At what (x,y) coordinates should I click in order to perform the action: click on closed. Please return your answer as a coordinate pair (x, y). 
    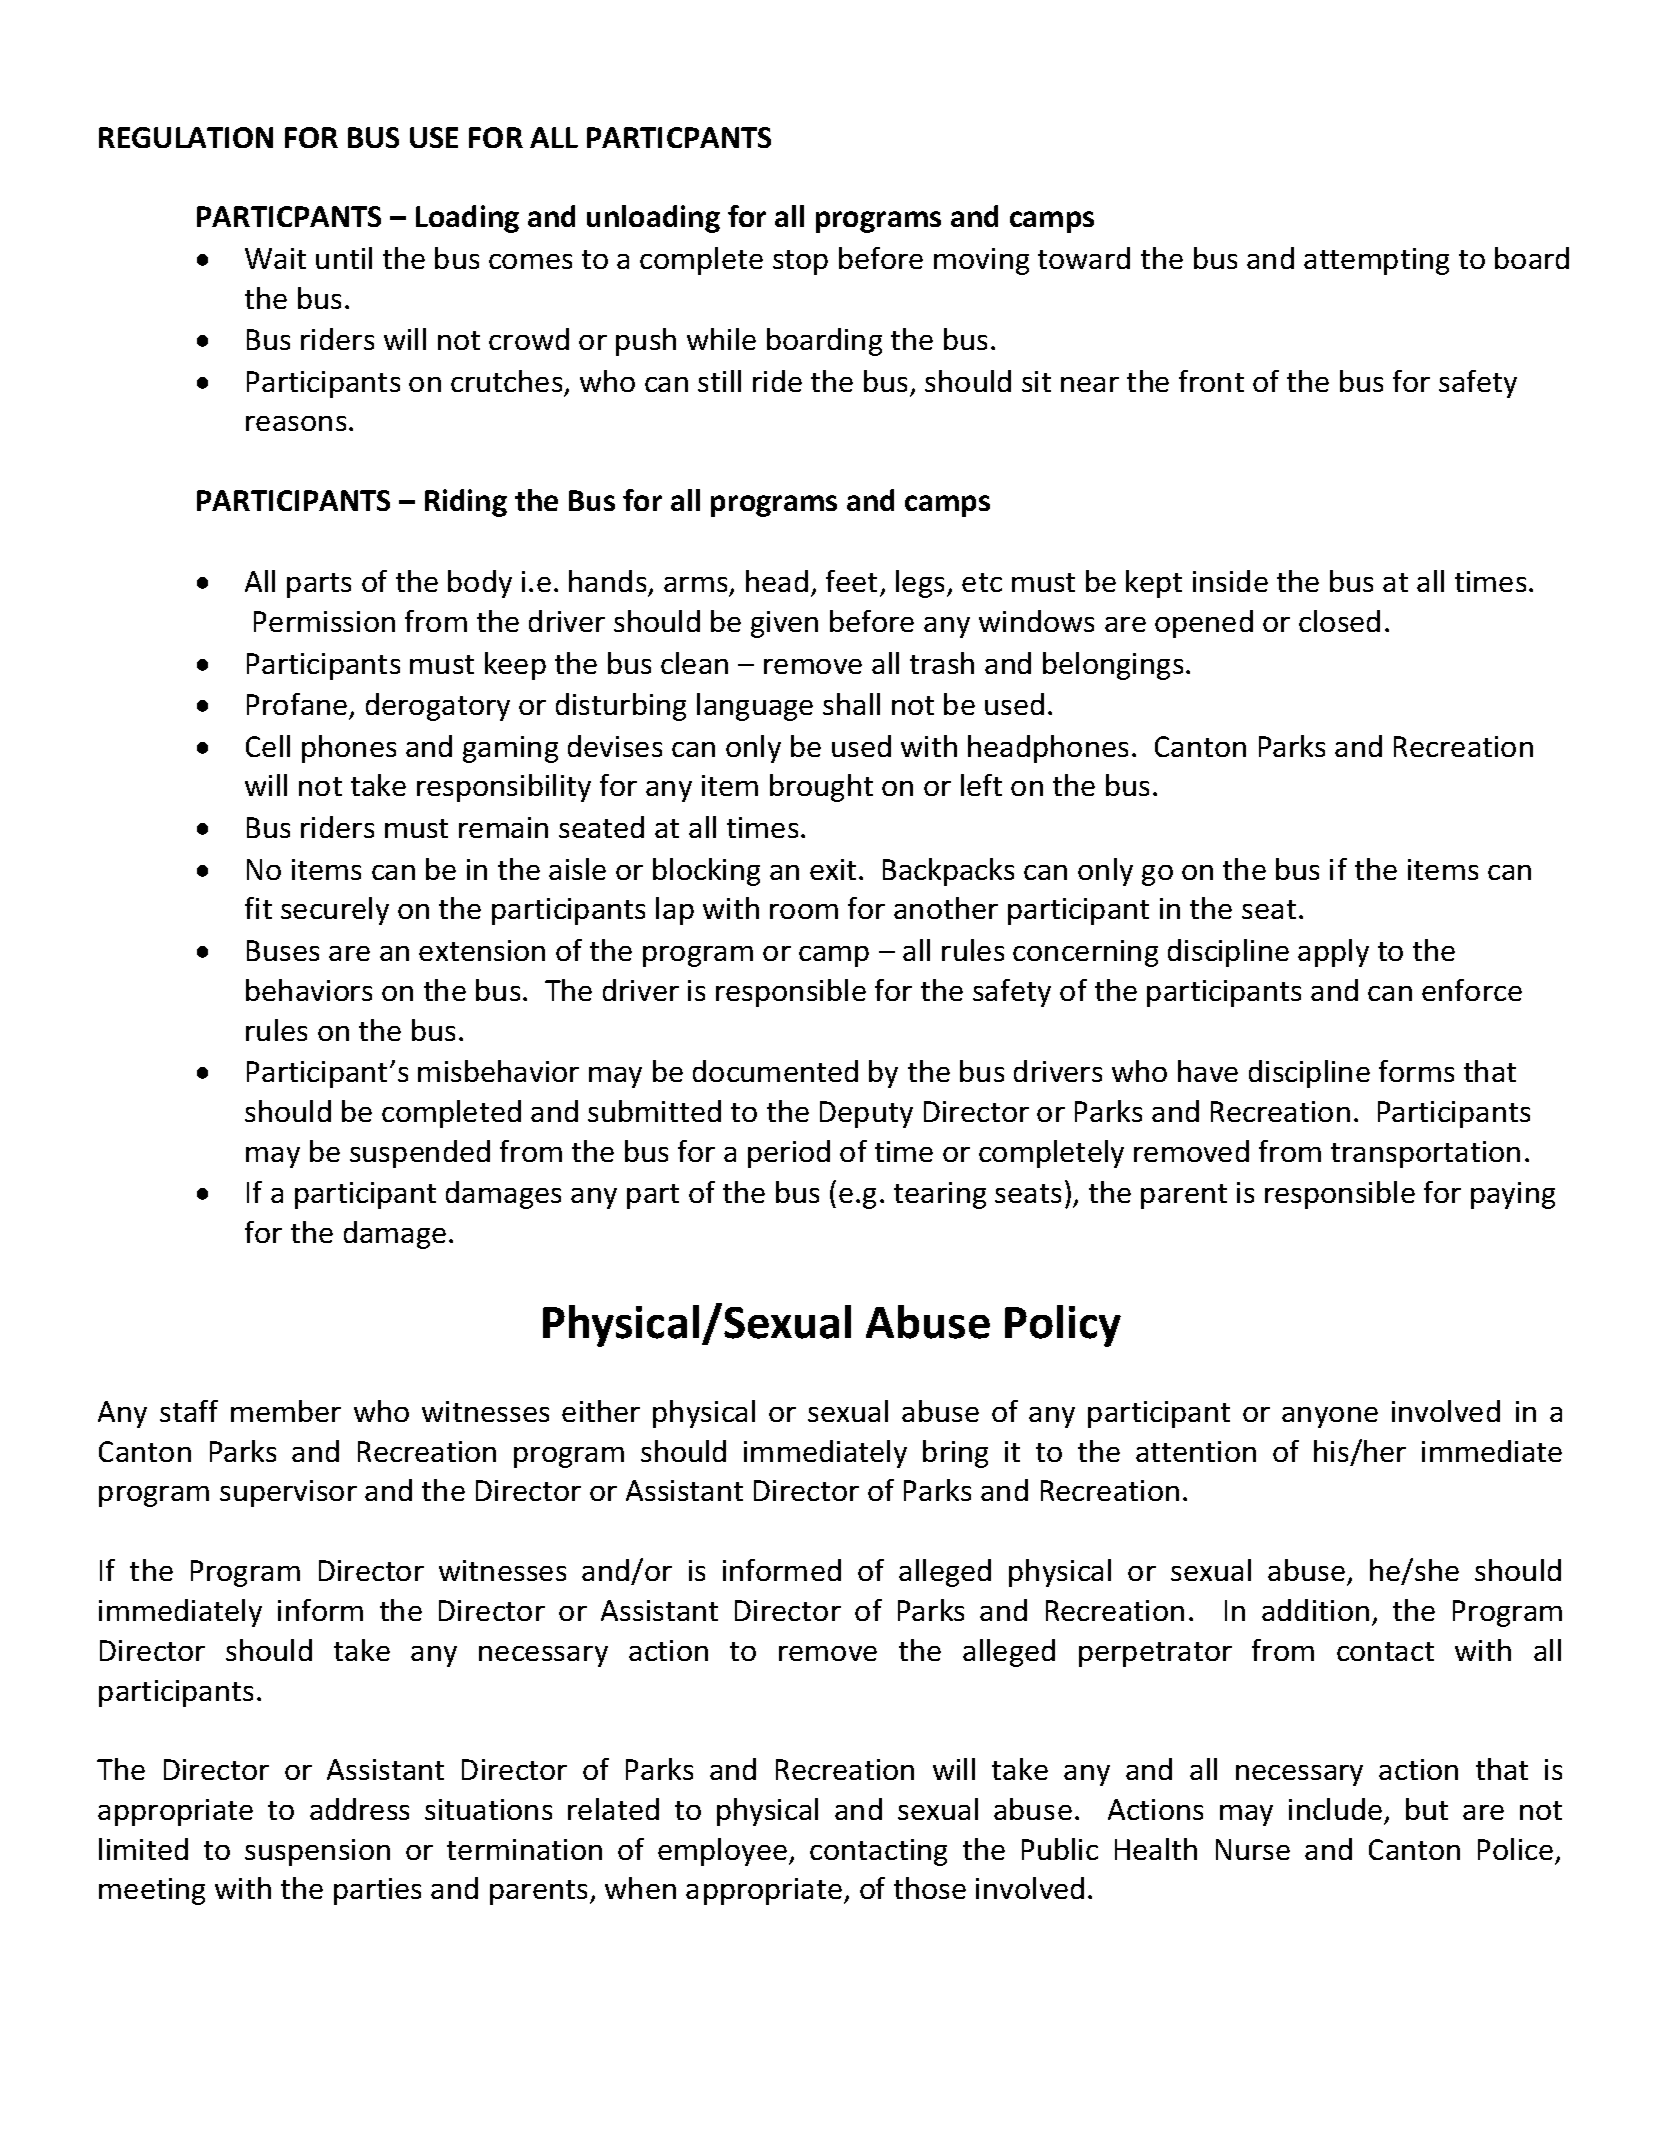
    Looking at the image, I should click on (1339, 621).
